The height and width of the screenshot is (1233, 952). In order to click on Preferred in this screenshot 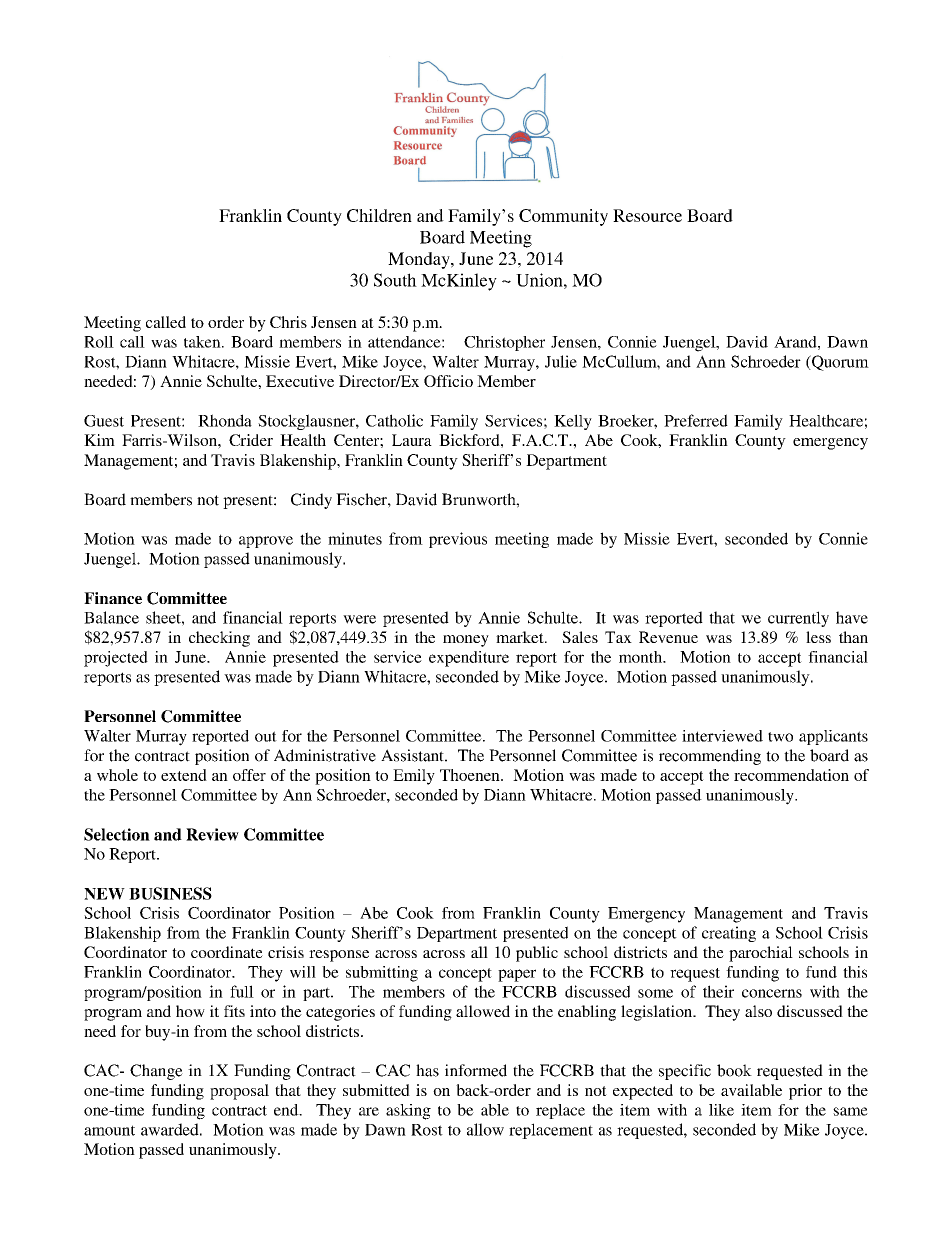, I will do `click(696, 420)`.
